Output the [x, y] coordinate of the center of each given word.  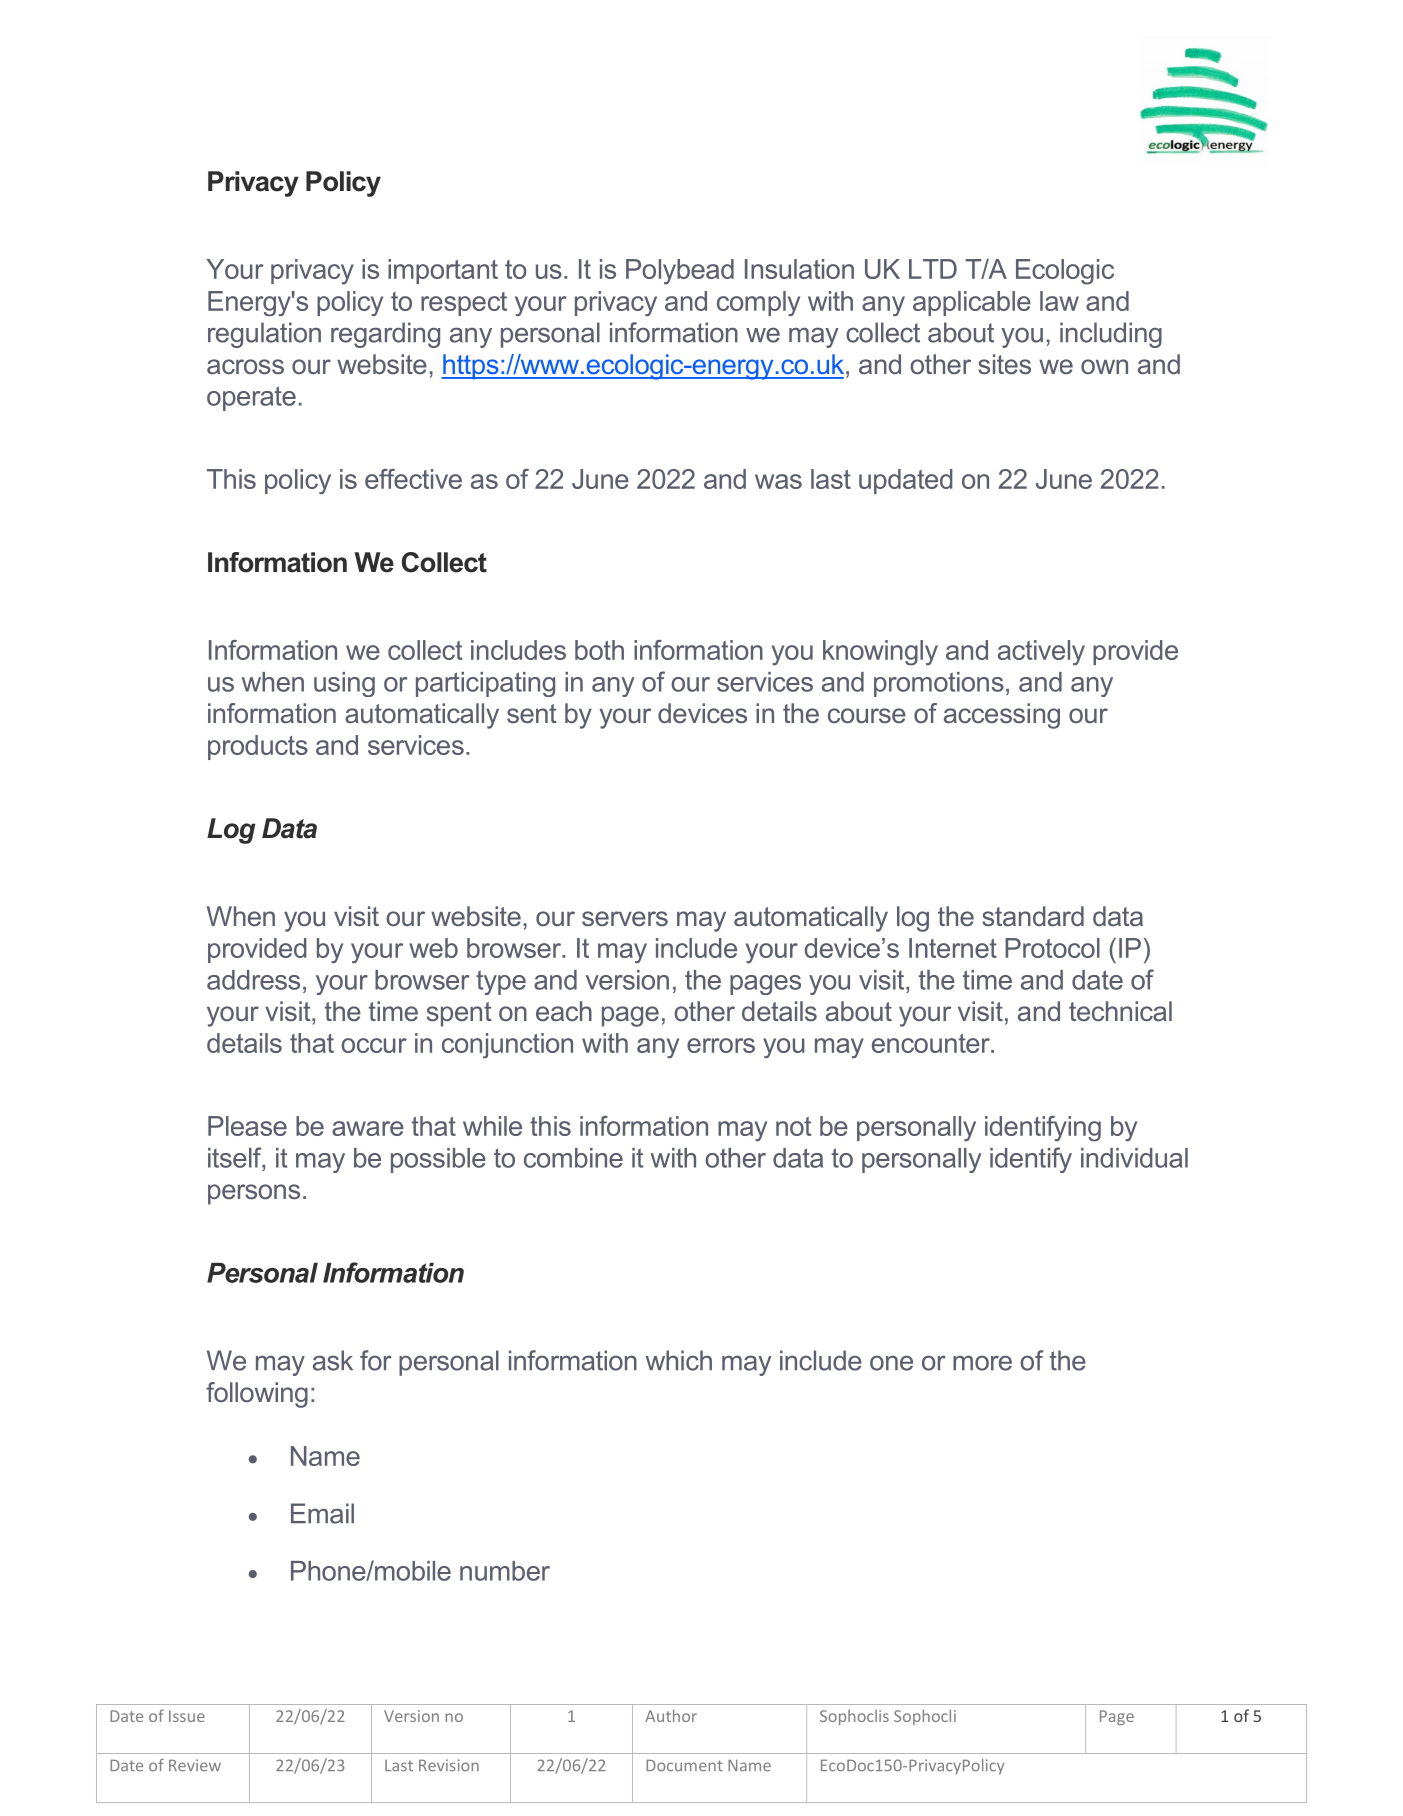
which [679, 1360]
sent [532, 714]
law [1059, 301]
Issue [187, 1716]
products [258, 747]
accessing [1002, 716]
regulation [264, 335]
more [982, 1363]
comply [758, 303]
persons [254, 1194]
